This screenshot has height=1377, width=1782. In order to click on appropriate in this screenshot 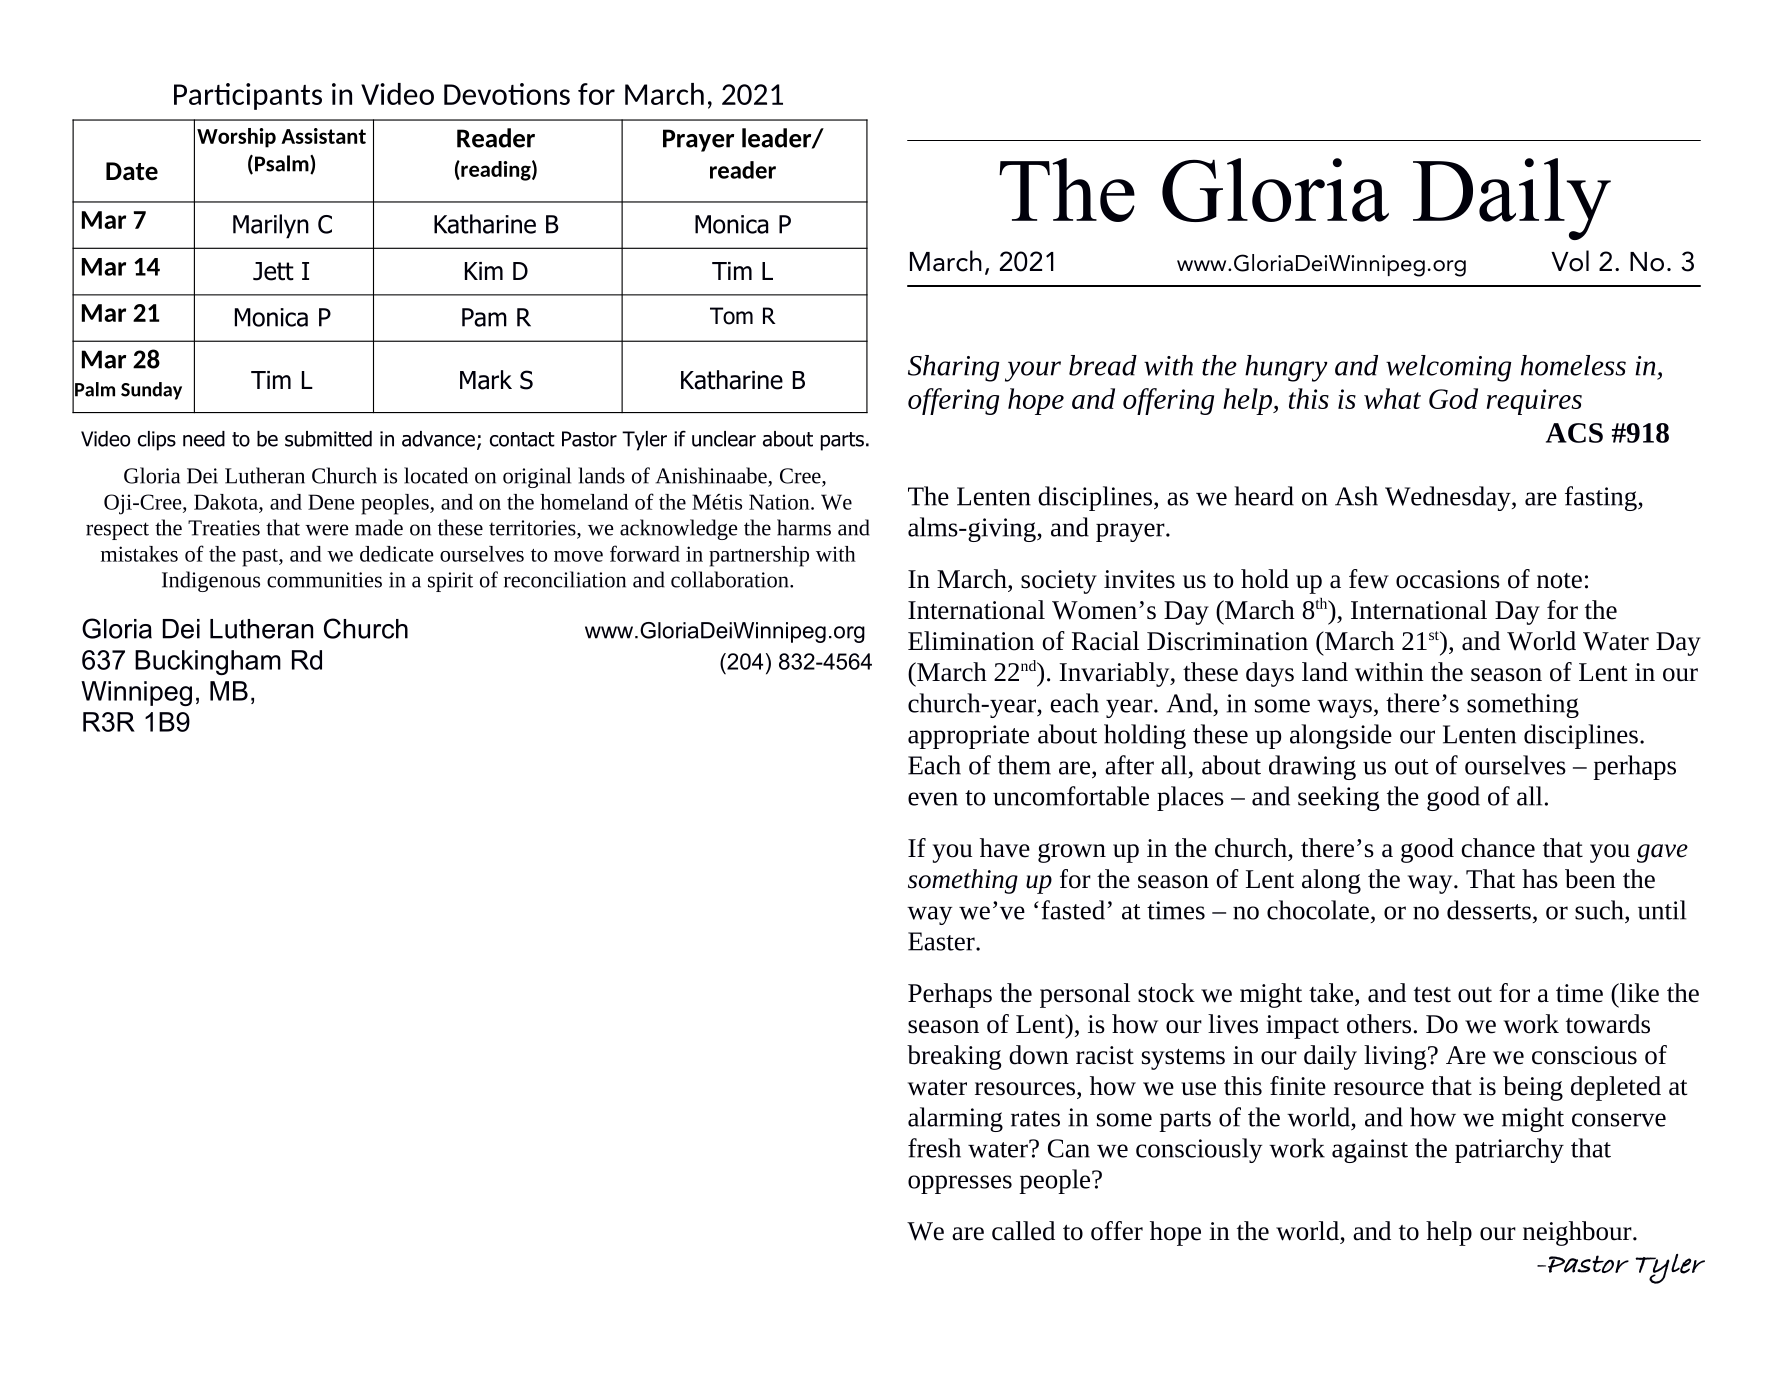, I will do `click(968, 737)`.
